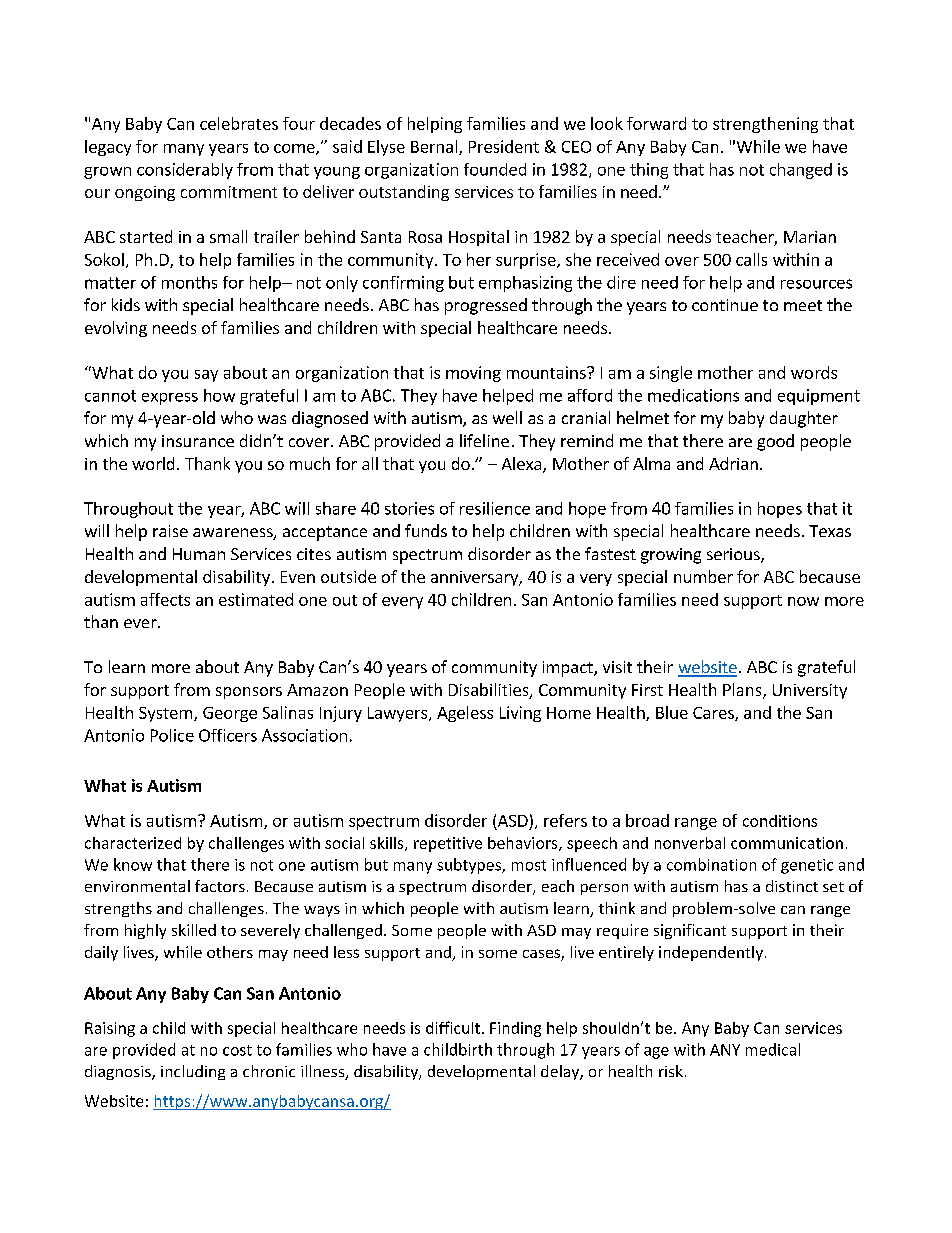  I want to click on affects, so click(165, 599).
